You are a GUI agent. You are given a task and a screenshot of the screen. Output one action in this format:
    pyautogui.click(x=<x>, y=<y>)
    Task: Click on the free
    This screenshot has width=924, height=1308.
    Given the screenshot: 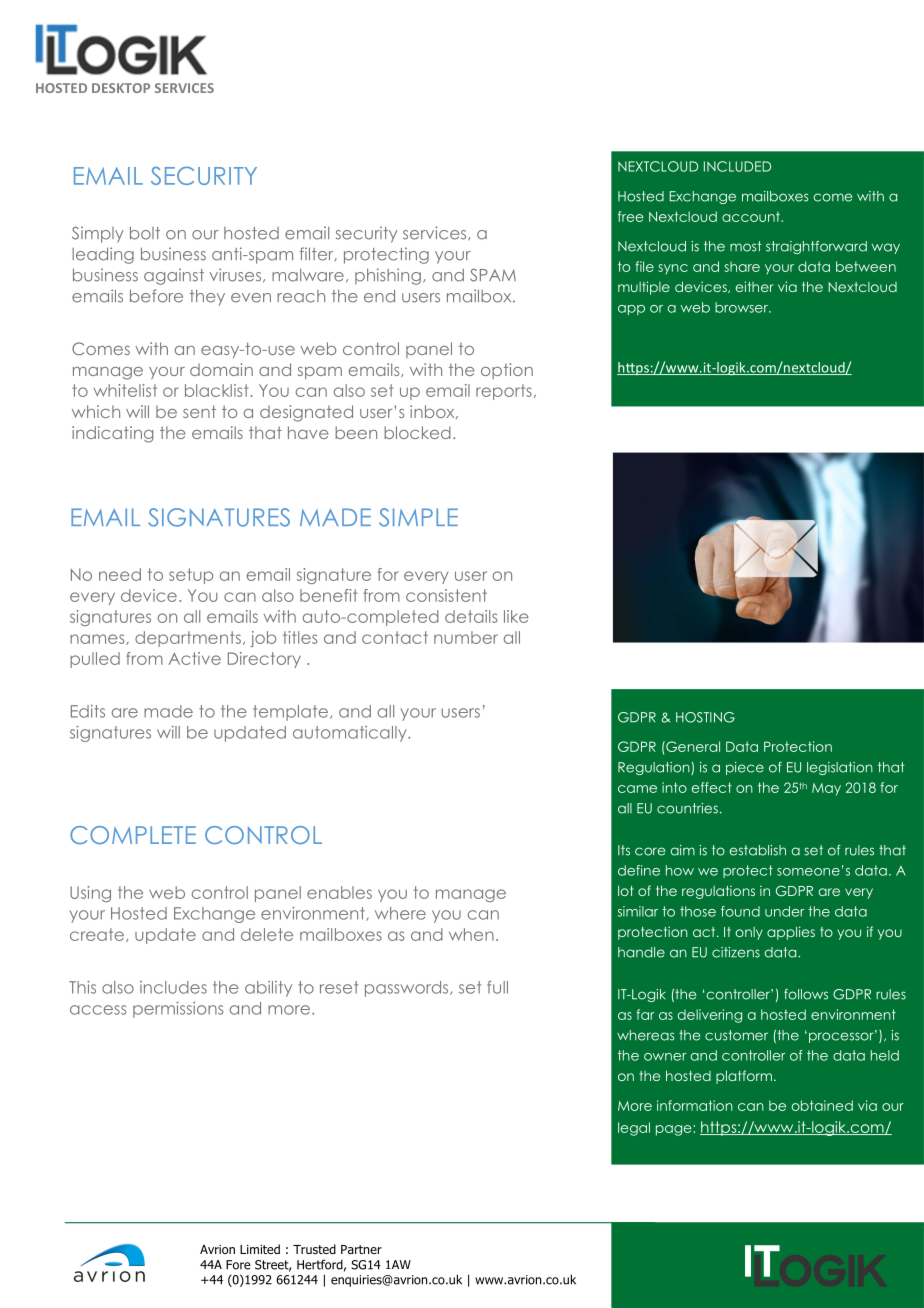 What is the action you would take?
    pyautogui.click(x=631, y=216)
